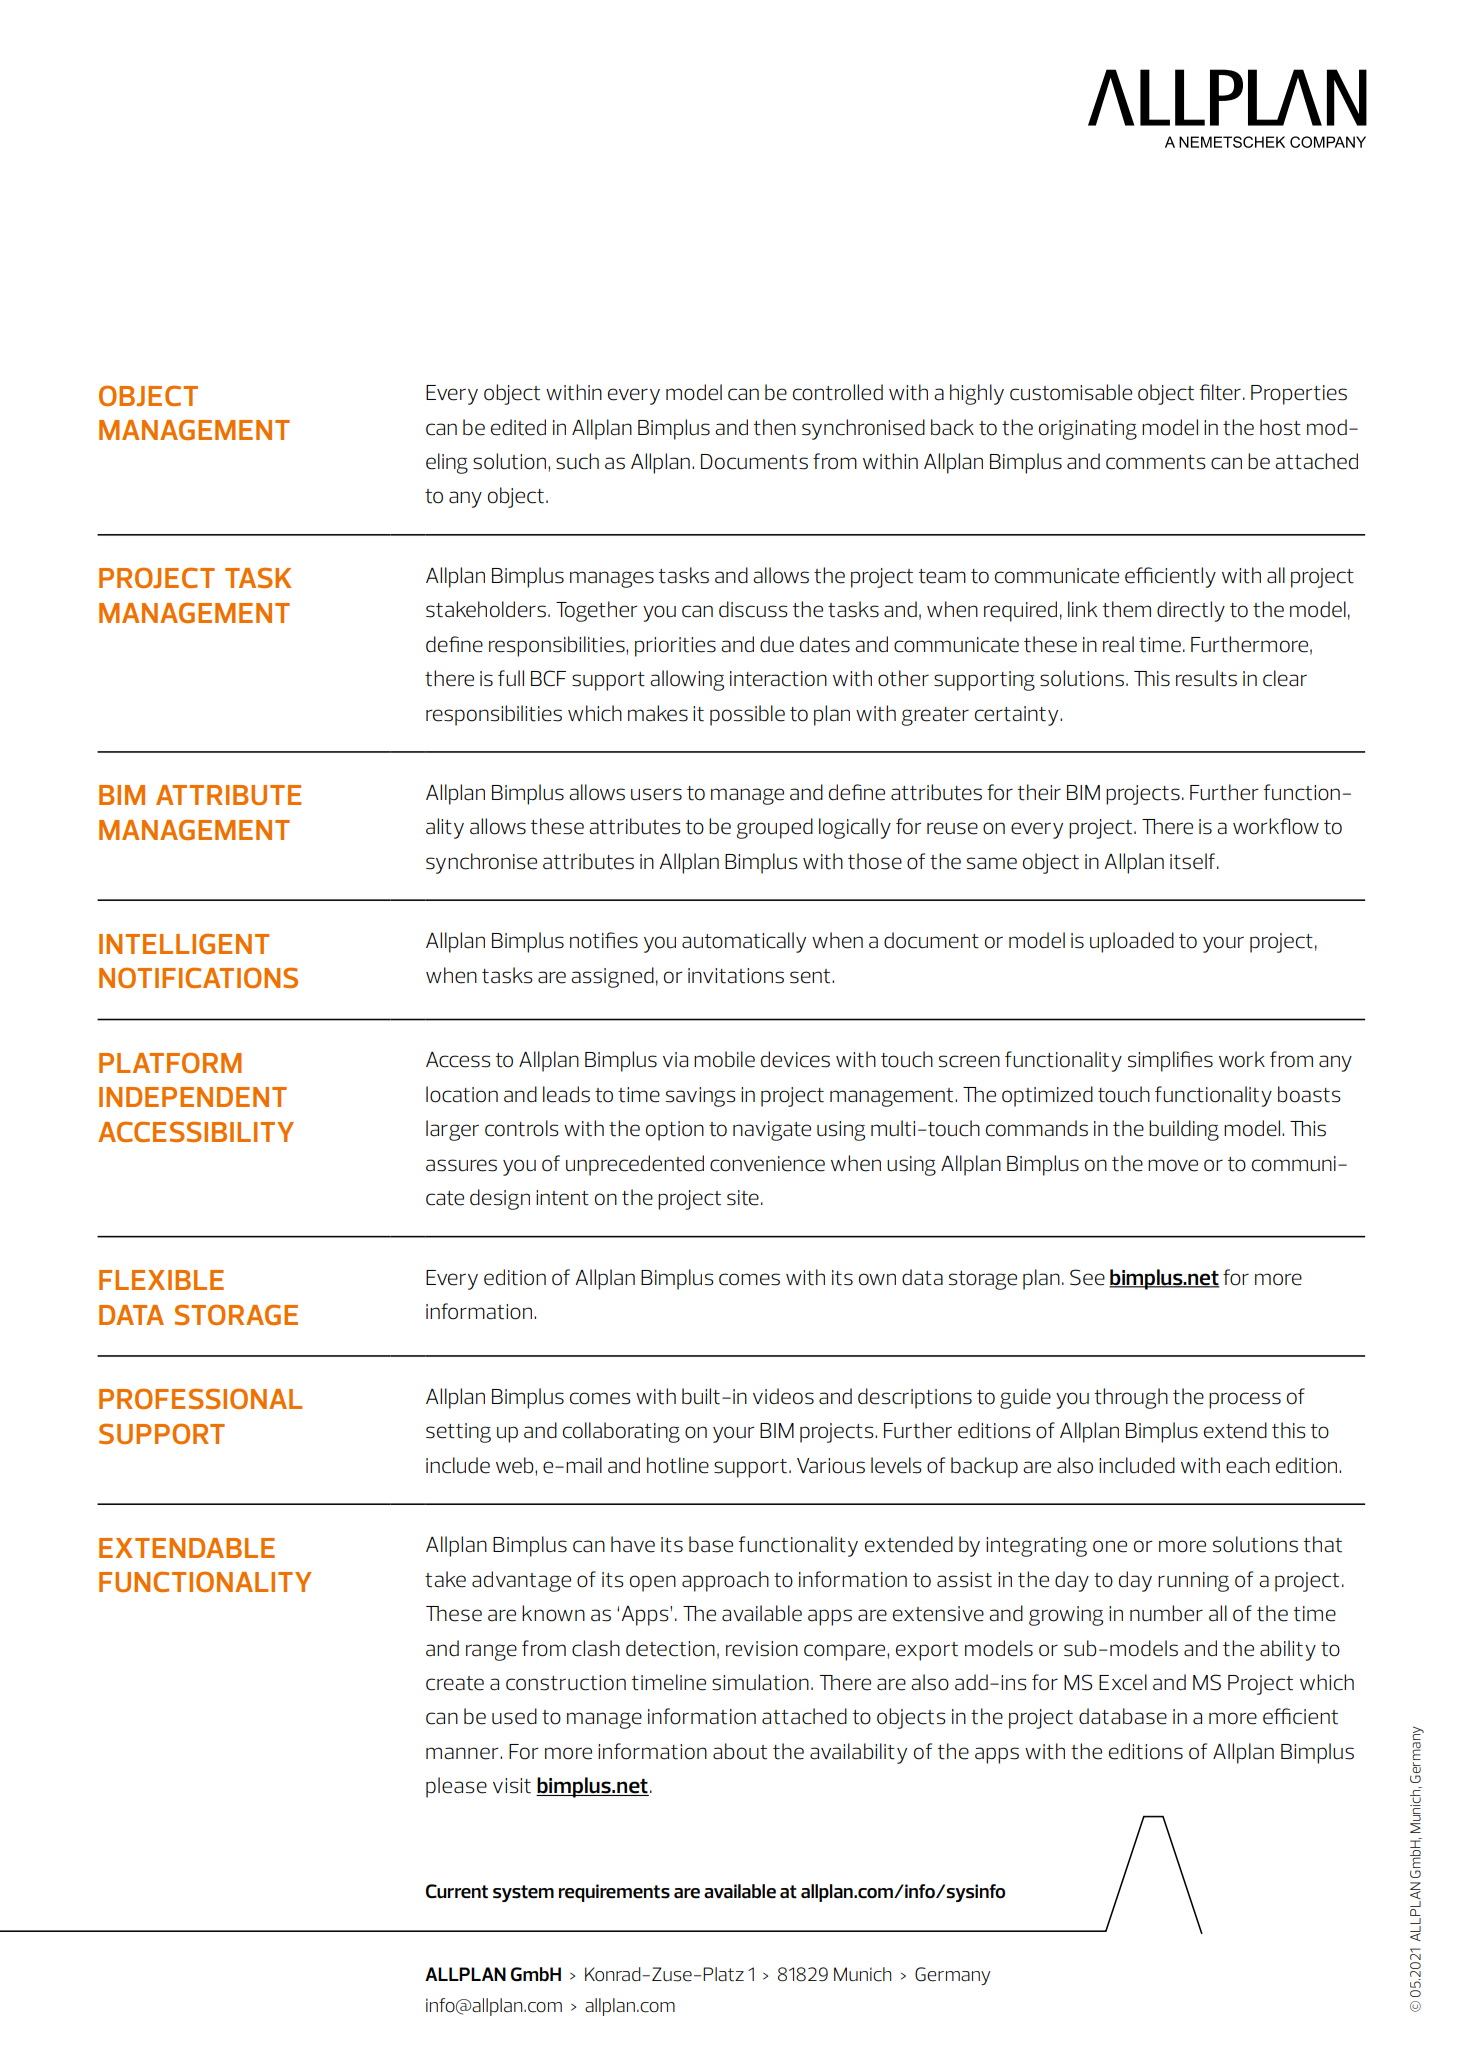 The width and height of the image is (1464, 2071). Describe the element at coordinates (744, 942) in the image. I see `automatically` at that location.
